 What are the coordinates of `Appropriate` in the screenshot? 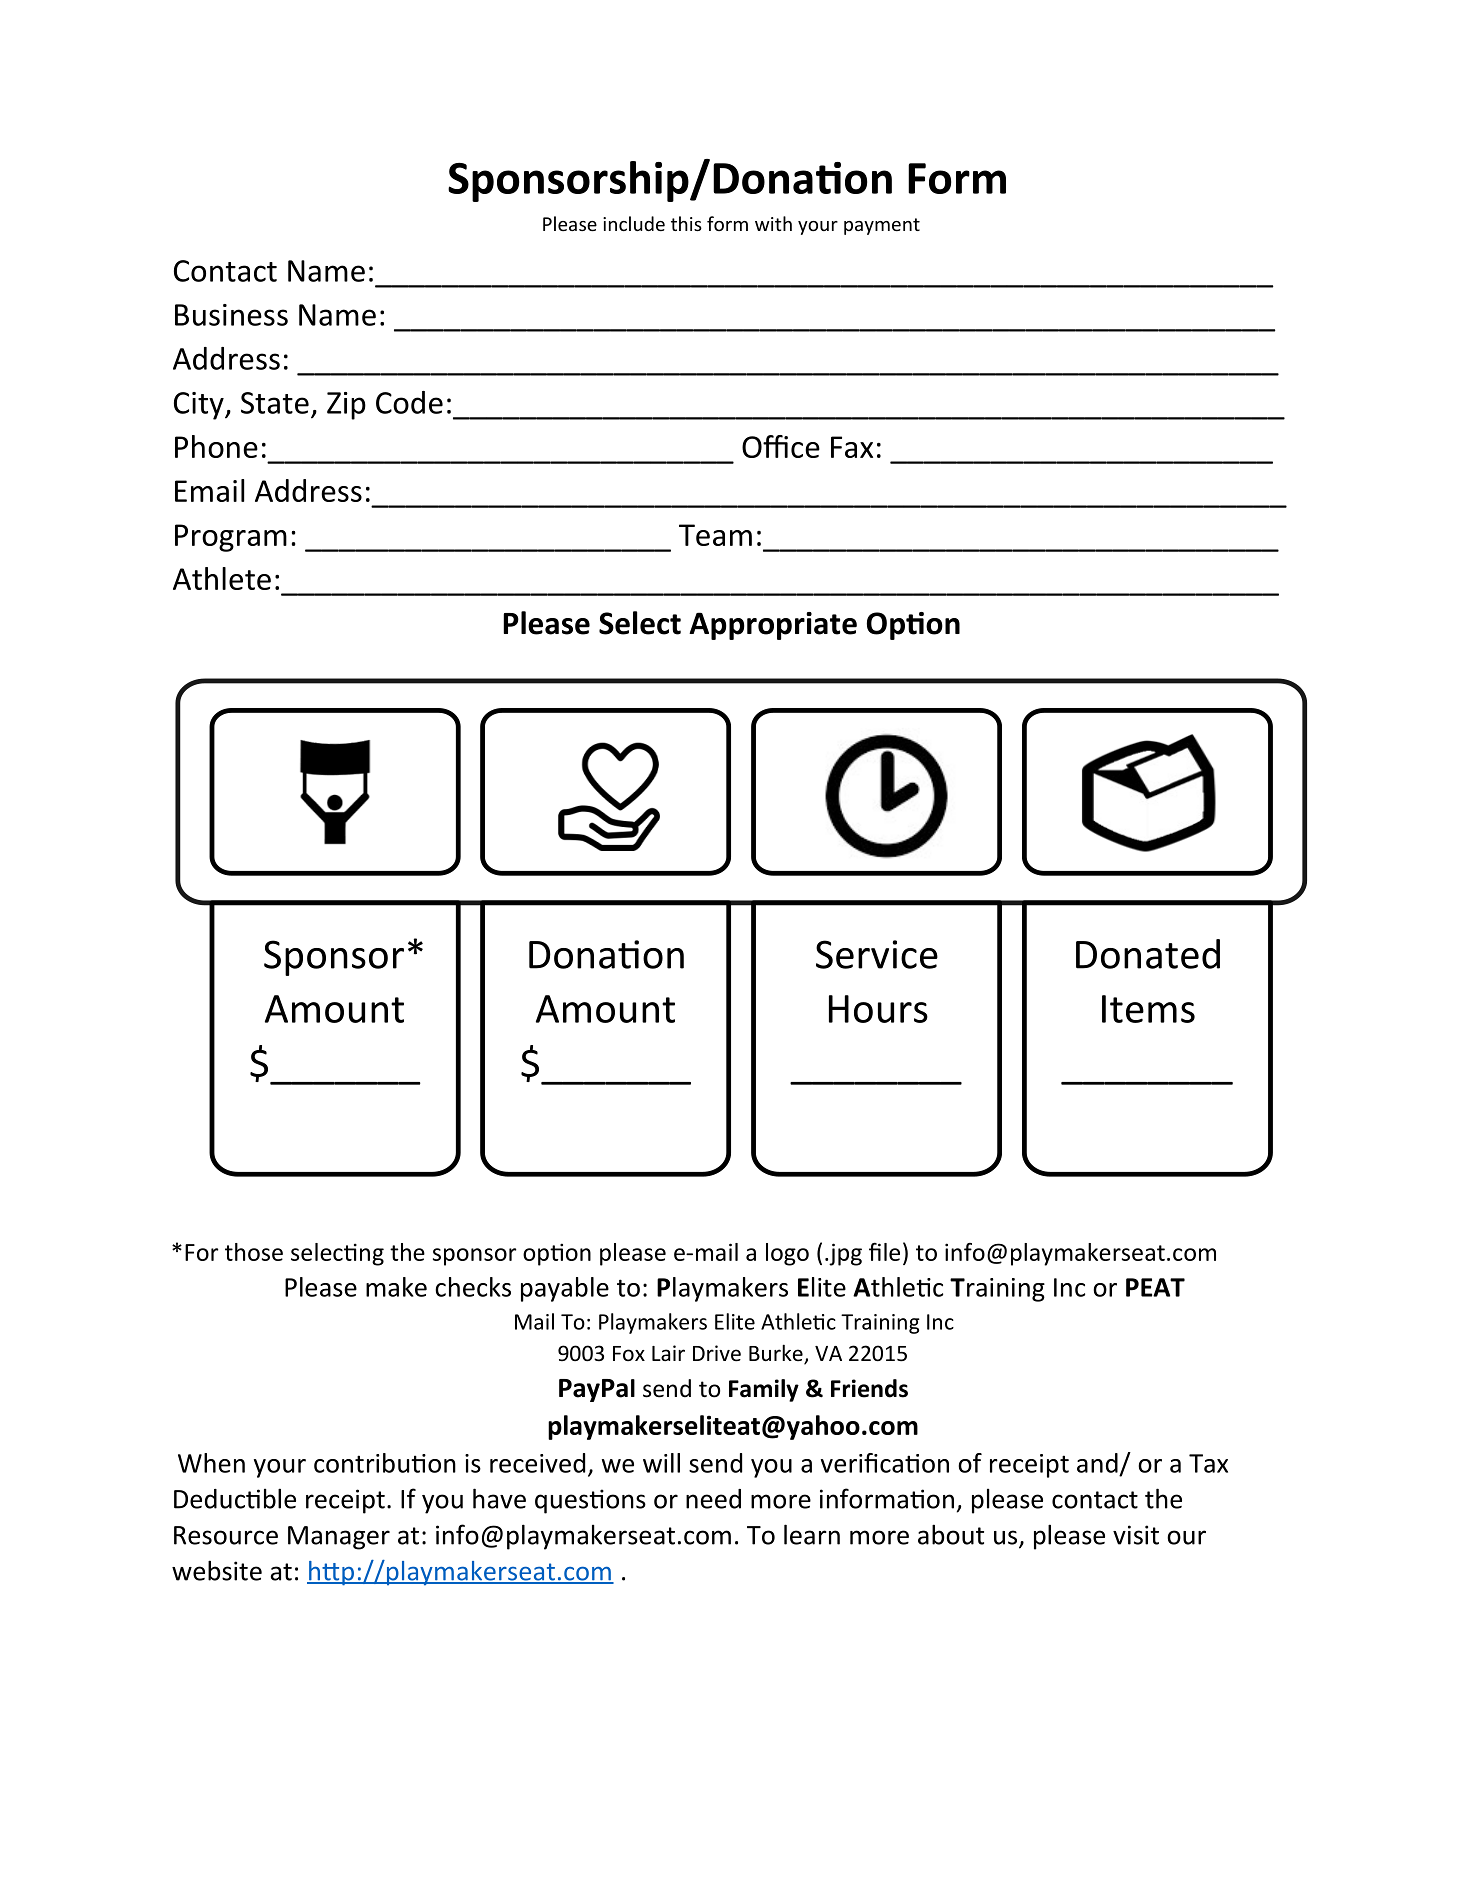 It's located at (773, 626).
